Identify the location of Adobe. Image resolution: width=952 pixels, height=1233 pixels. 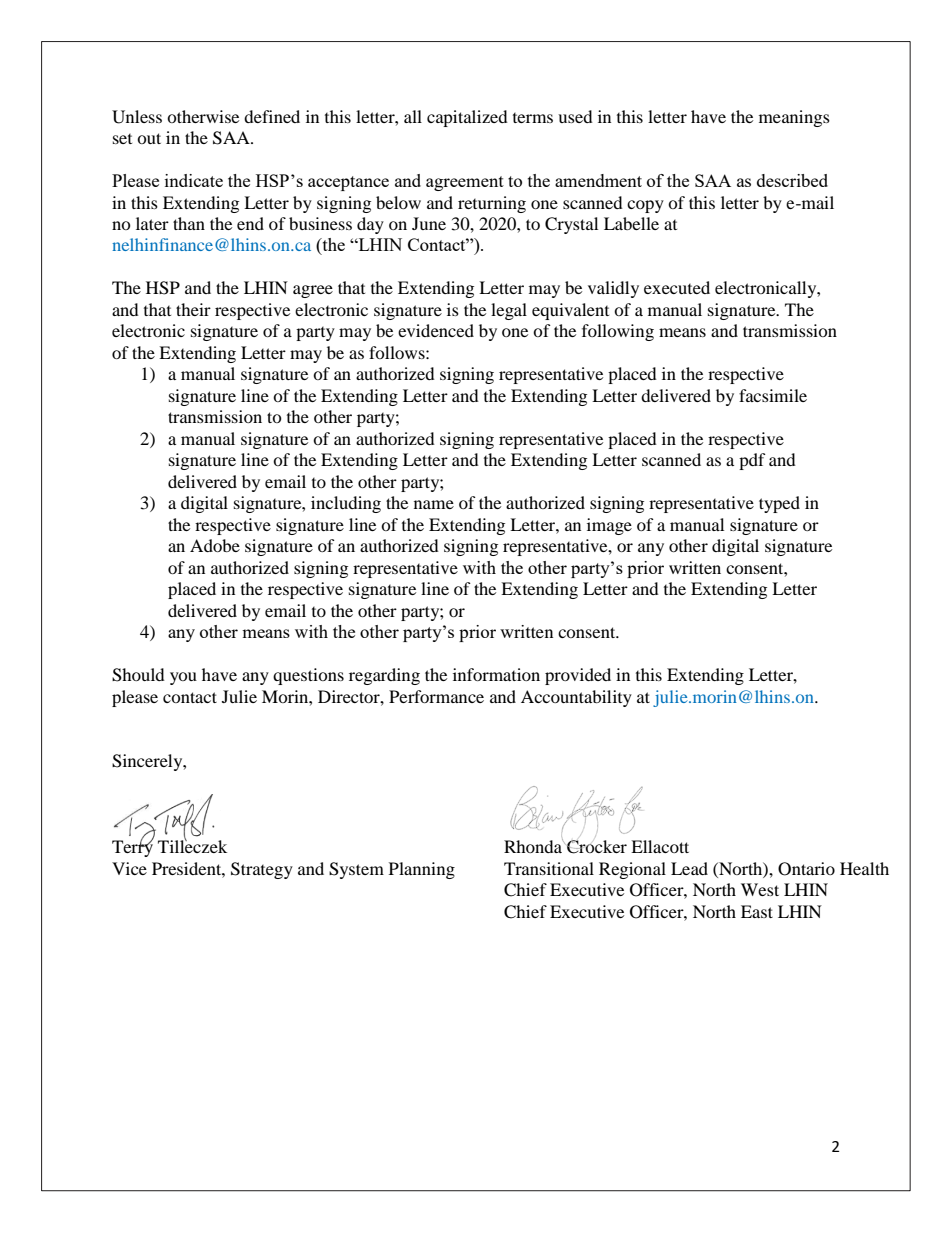
(215, 545).
